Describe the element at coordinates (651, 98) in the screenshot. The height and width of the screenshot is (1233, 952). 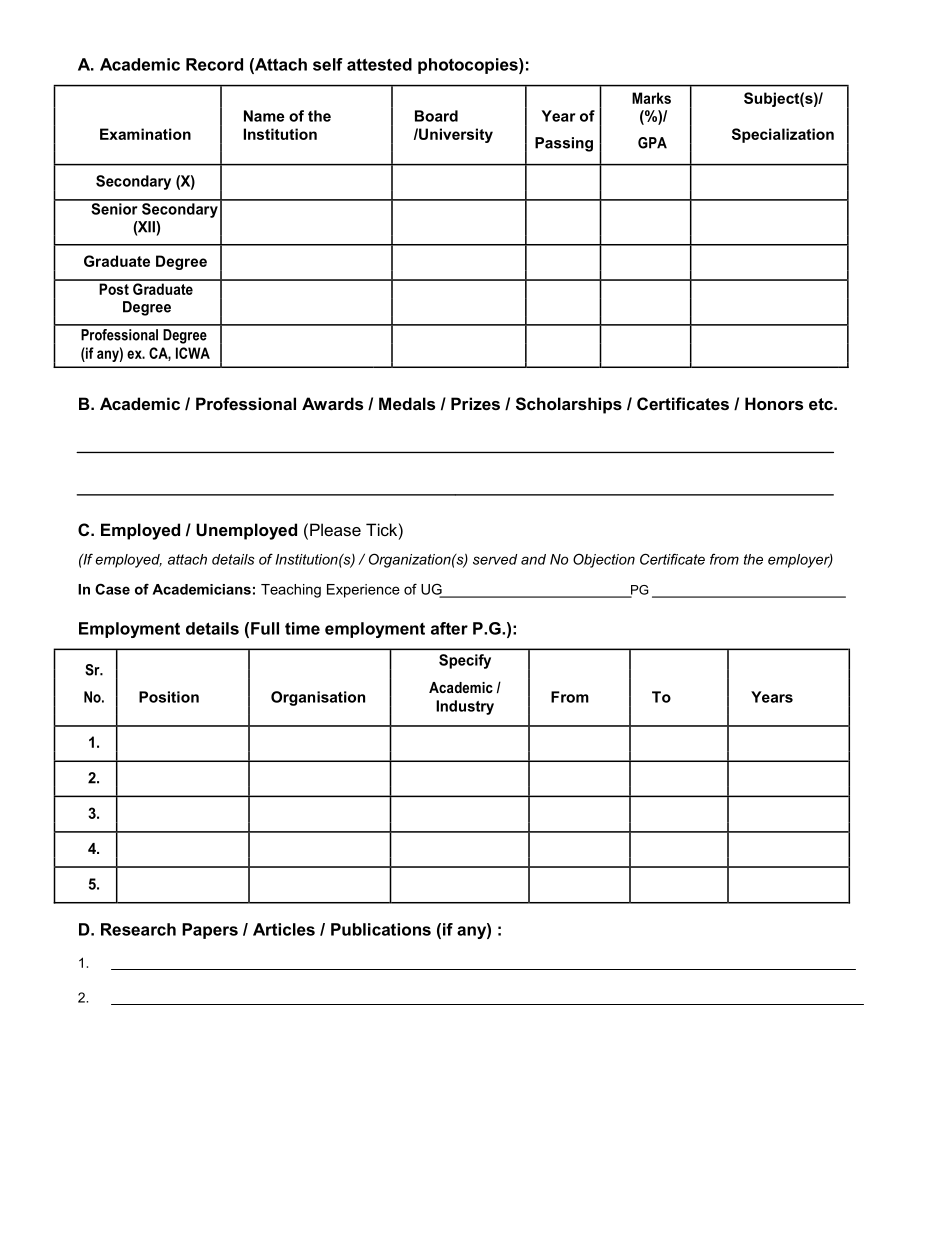
I see `Marks` at that location.
